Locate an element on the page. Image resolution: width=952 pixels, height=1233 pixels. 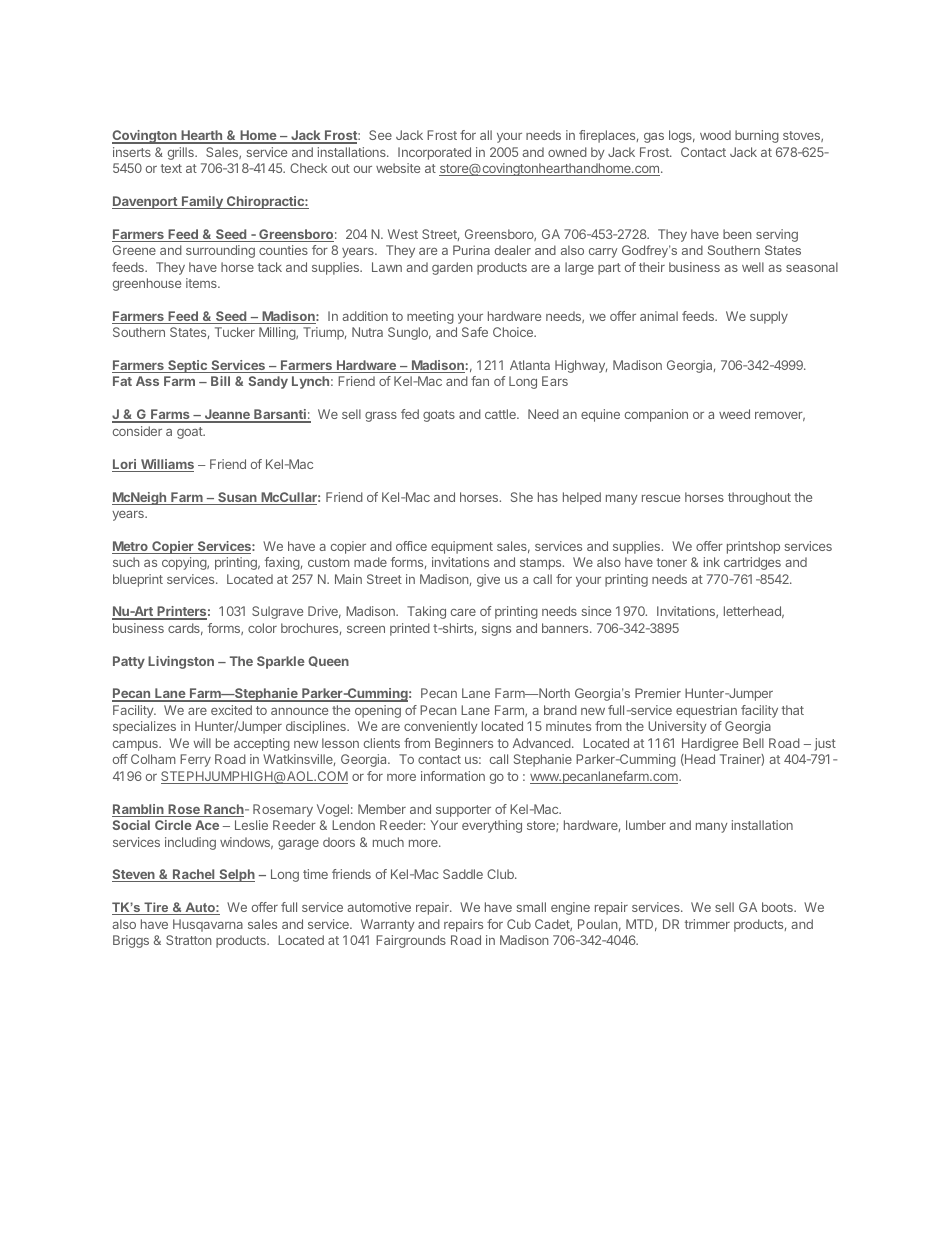
copying is located at coordinates (185, 563).
